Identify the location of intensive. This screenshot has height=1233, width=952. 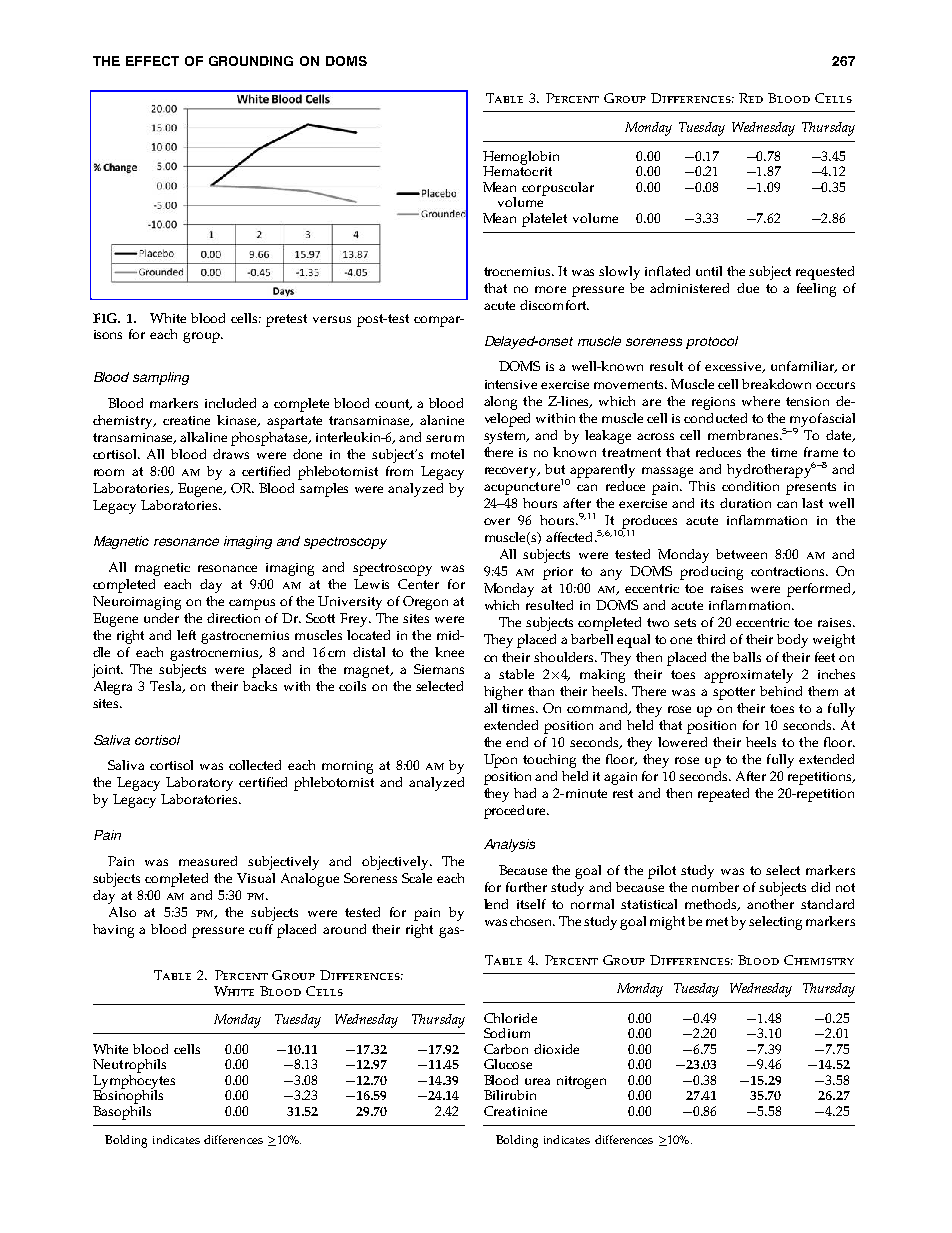
(511, 384).
